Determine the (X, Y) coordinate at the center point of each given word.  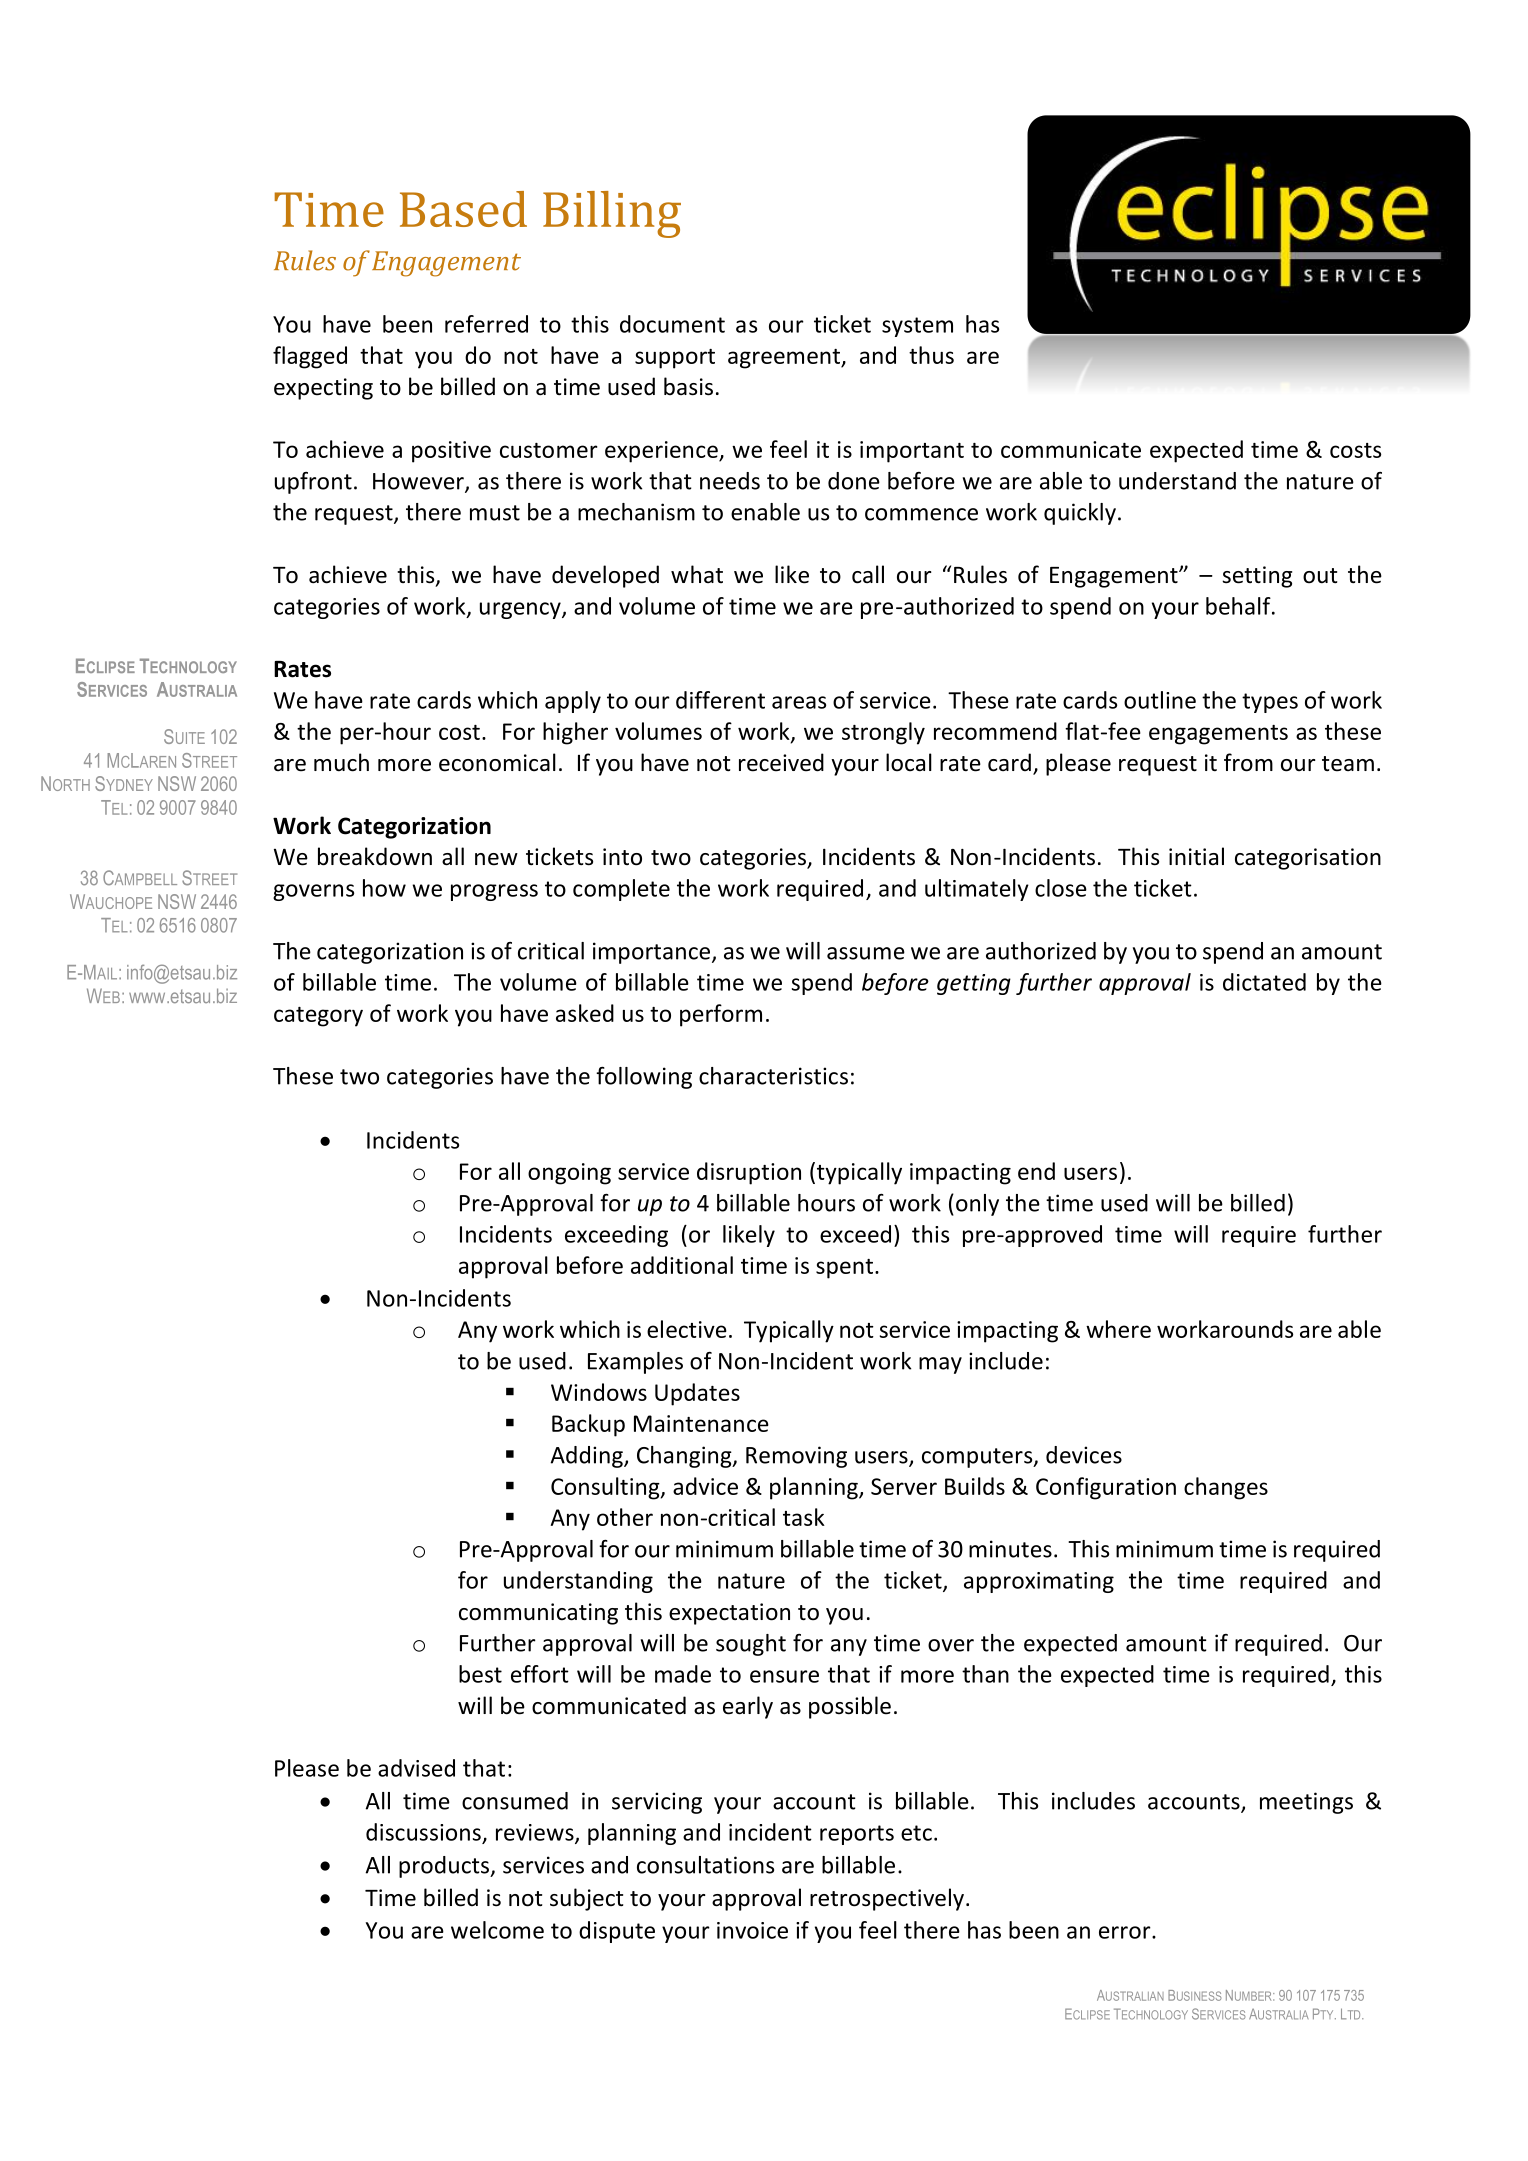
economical (497, 762)
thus (931, 355)
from (1248, 762)
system (917, 327)
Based (463, 209)
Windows (599, 1392)
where (1118, 1329)
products (445, 1867)
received (781, 762)
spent (844, 1269)
